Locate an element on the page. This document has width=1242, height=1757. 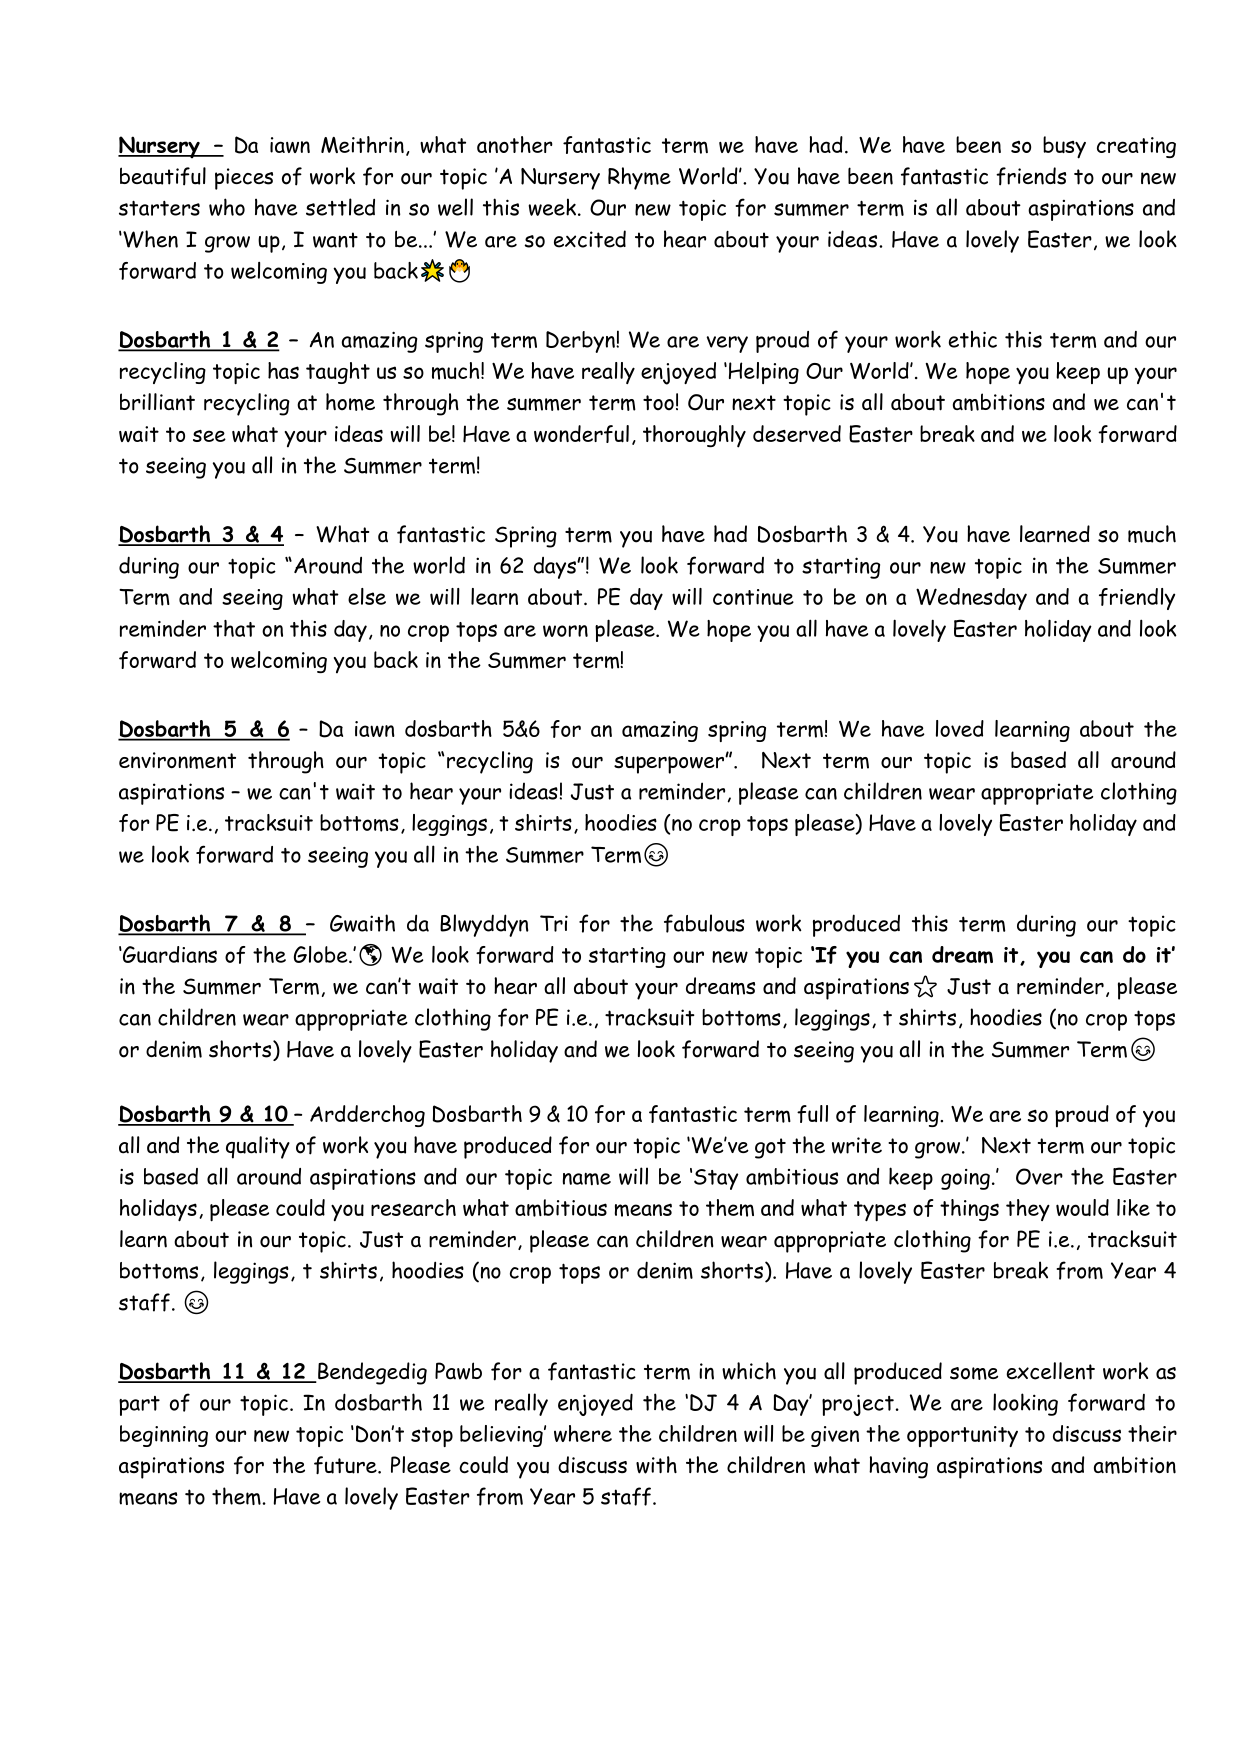
quality is located at coordinates (258, 1147).
